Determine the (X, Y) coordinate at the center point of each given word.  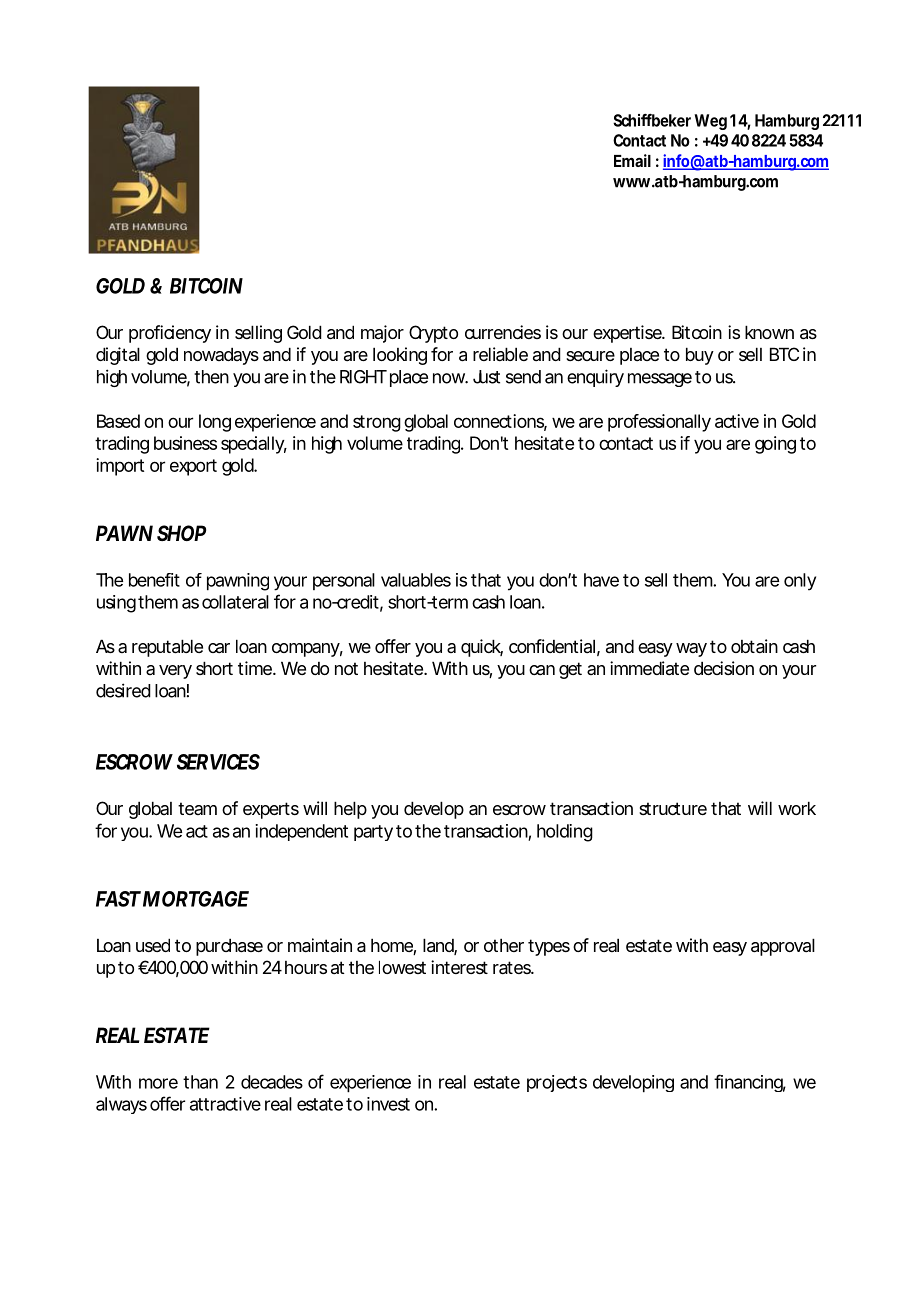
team (197, 808)
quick (482, 648)
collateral (235, 602)
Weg (710, 122)
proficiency (170, 334)
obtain (754, 646)
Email (632, 160)
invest (388, 1104)
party (373, 833)
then (211, 377)
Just (486, 377)
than (200, 1082)
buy (700, 356)
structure (673, 808)
